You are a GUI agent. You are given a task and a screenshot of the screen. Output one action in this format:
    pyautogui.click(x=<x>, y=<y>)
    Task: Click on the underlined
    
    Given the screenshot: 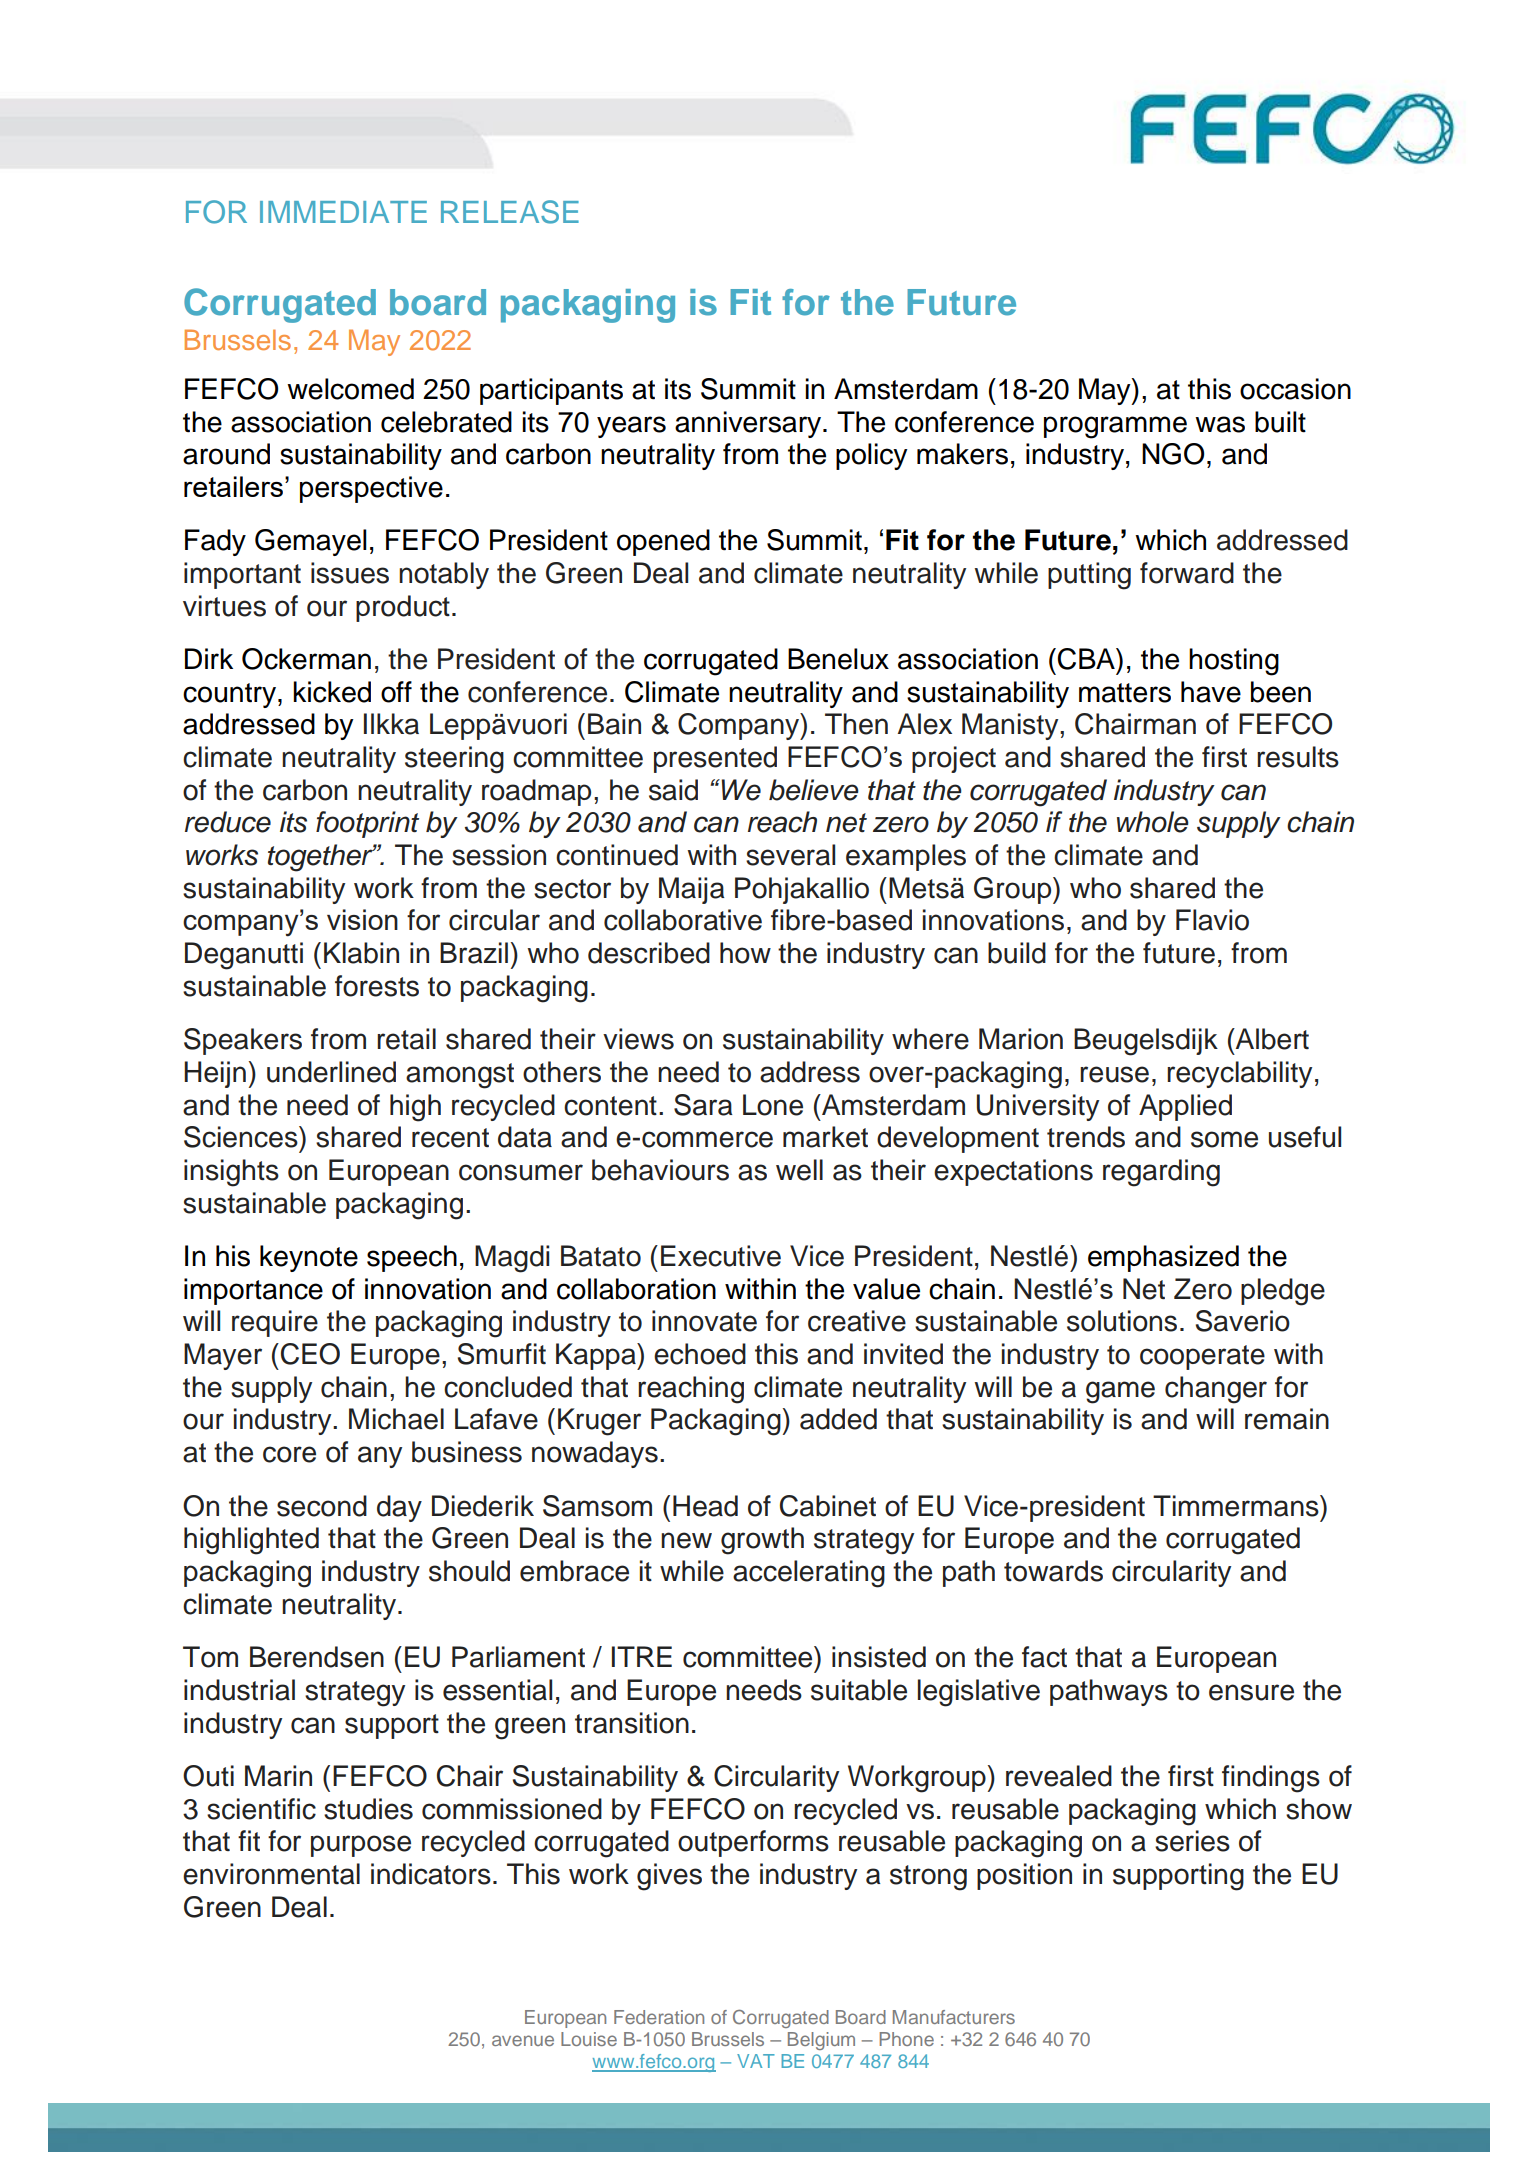 What is the action you would take?
    pyautogui.click(x=331, y=1072)
